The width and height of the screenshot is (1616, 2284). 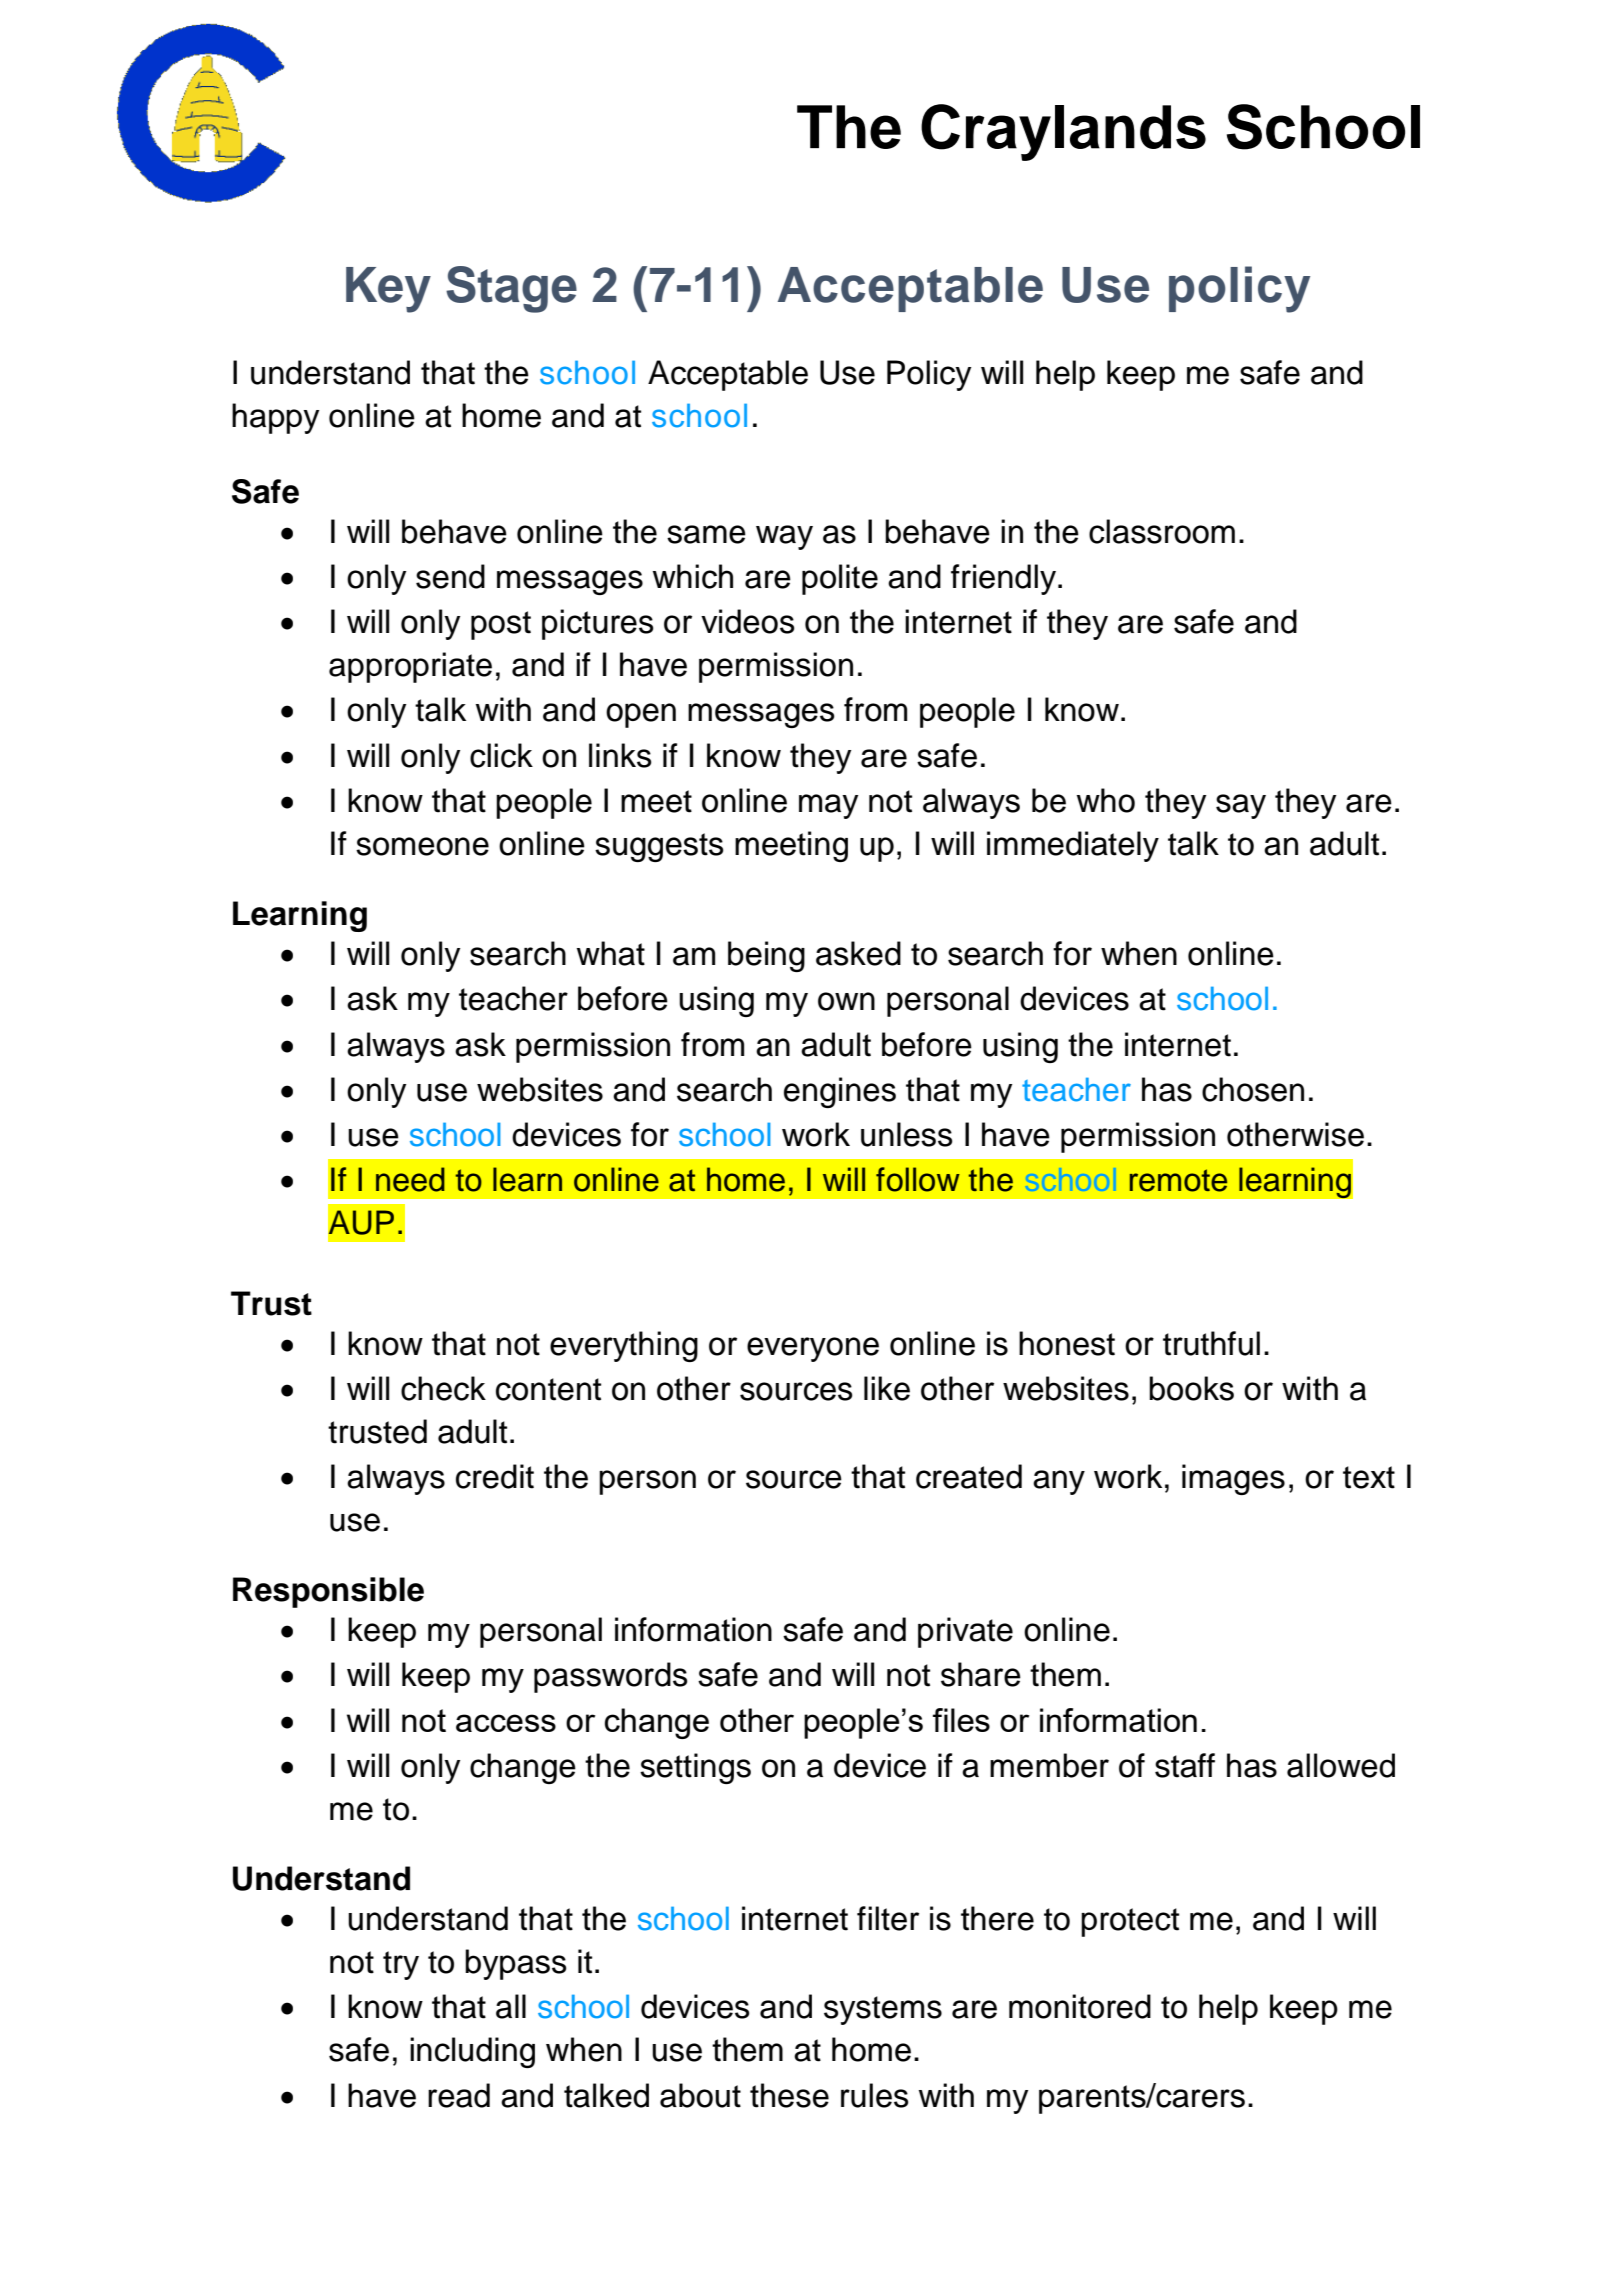 What do you see at coordinates (887, 1388) in the screenshot?
I see `like` at bounding box center [887, 1388].
